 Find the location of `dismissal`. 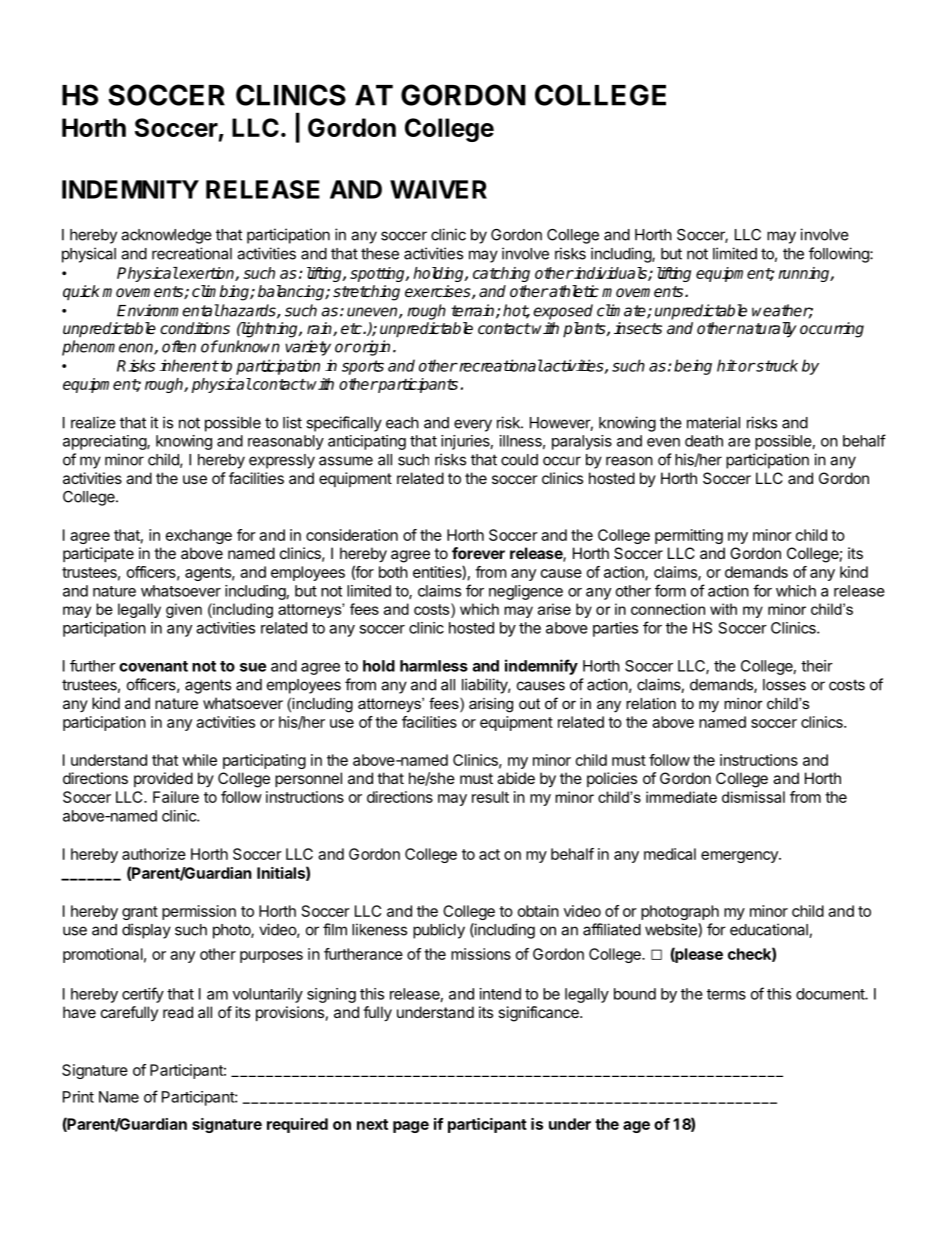

dismissal is located at coordinates (753, 797).
